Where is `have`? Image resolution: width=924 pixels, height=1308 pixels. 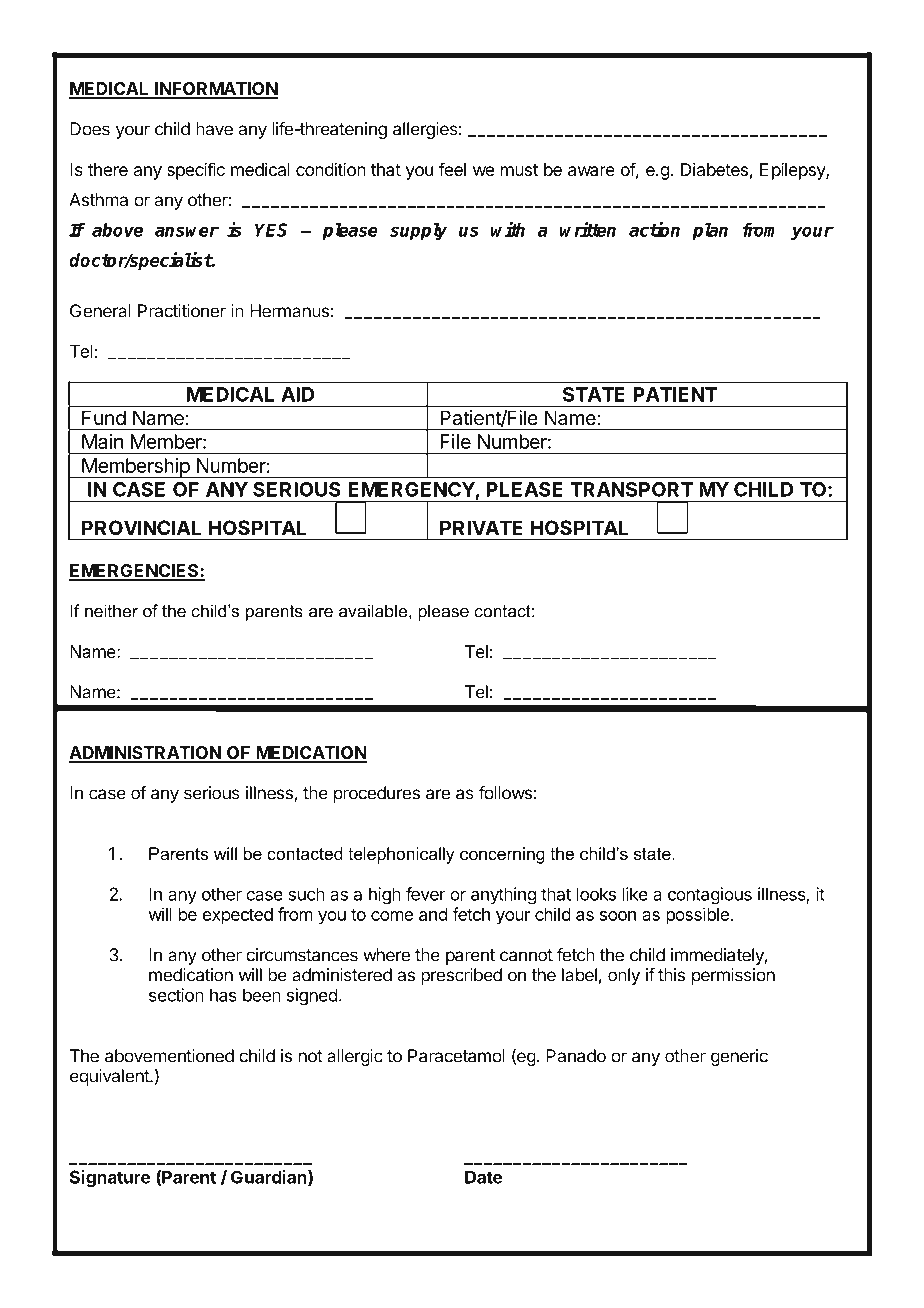 have is located at coordinates (214, 129).
